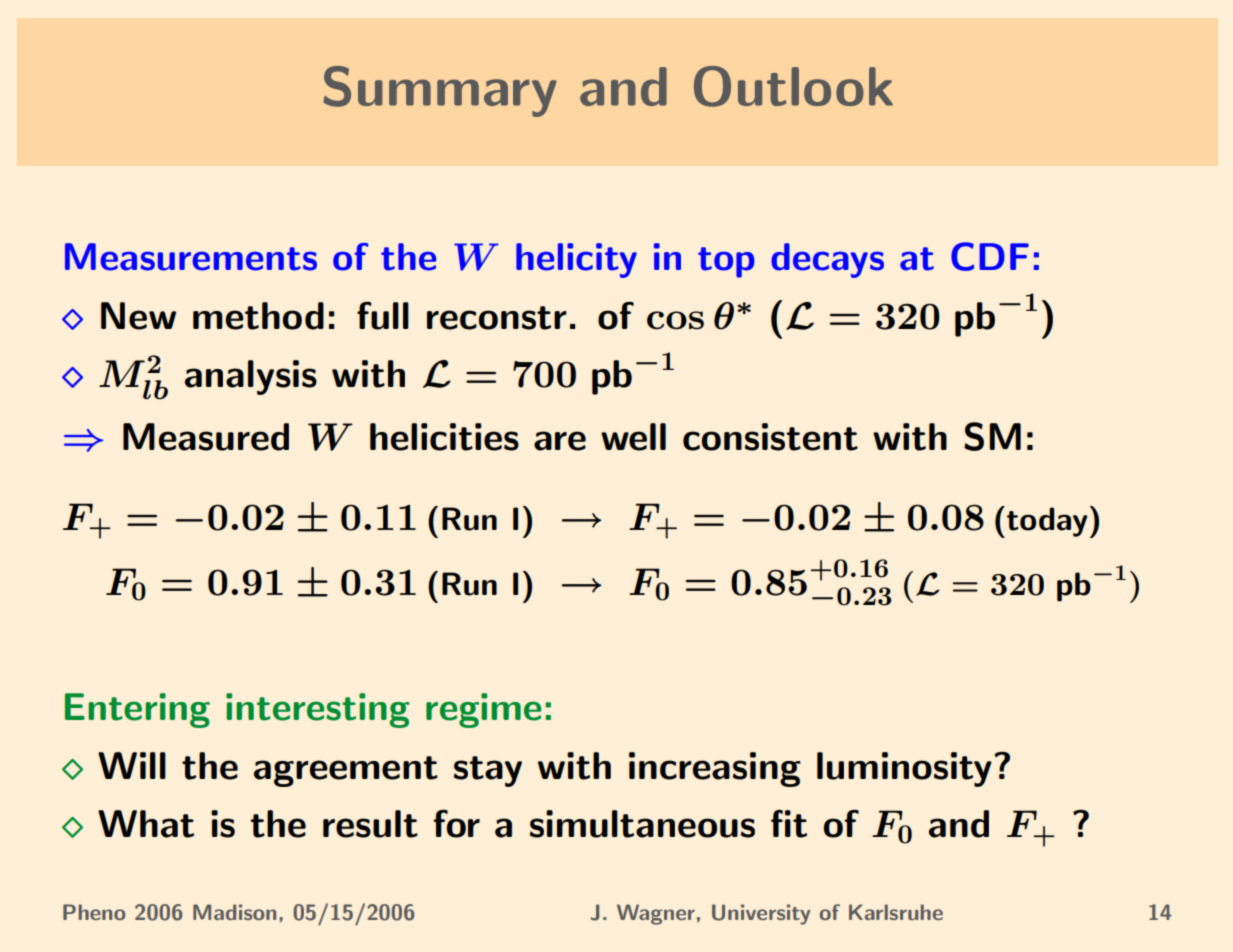 The image size is (1233, 952). I want to click on CDF, so click(990, 256).
